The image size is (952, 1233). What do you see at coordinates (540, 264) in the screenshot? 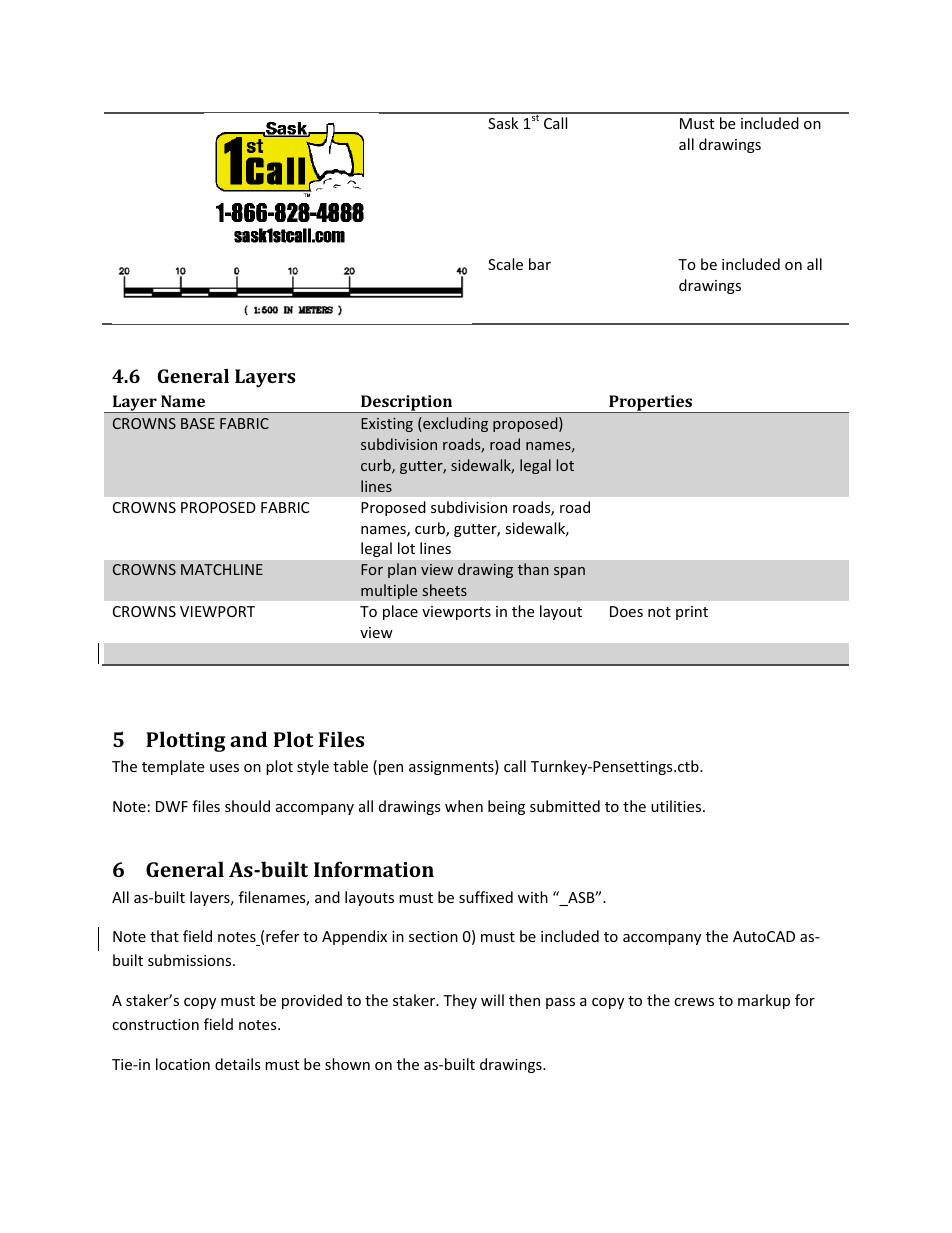
I see `bar` at bounding box center [540, 264].
